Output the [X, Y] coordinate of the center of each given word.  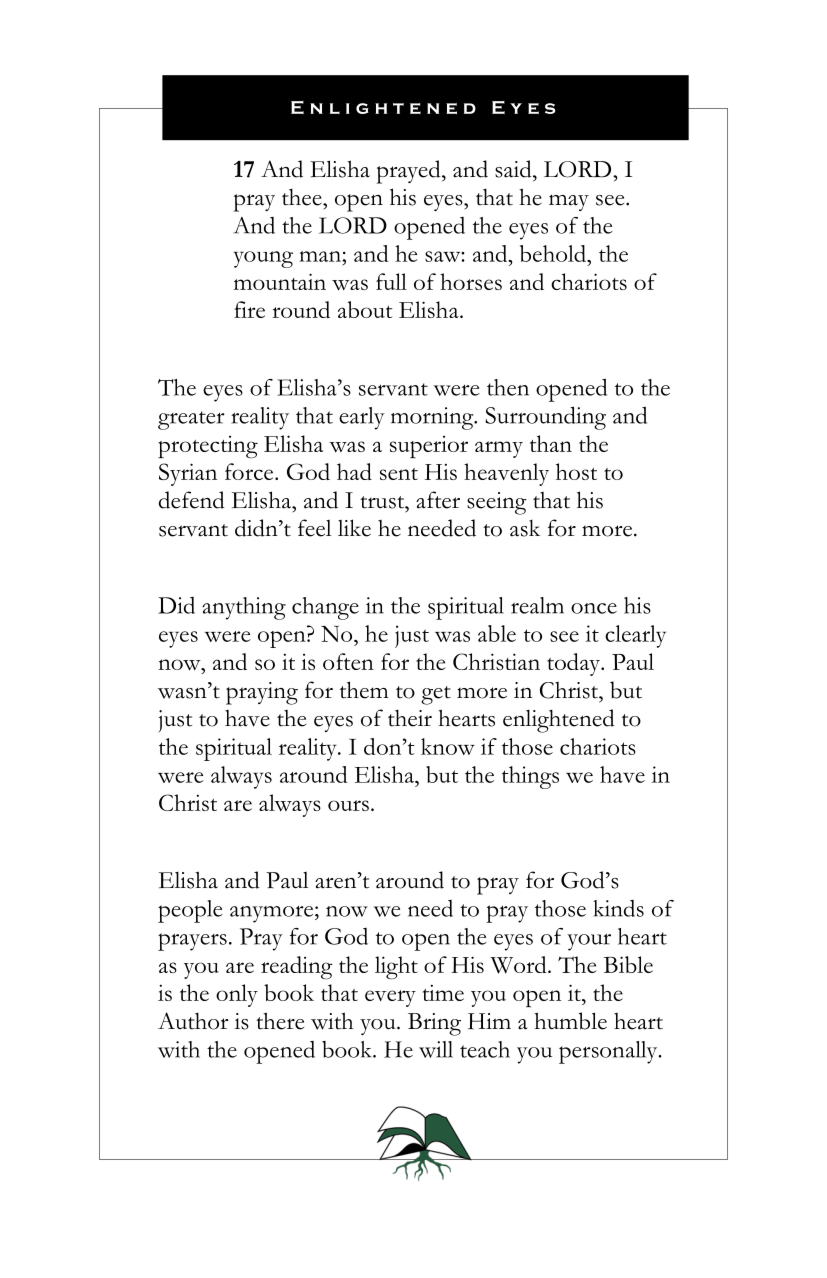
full [391, 281]
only [237, 995]
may [569, 202]
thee [303, 197]
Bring [434, 1024]
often [348, 661]
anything [244, 608]
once [594, 608]
